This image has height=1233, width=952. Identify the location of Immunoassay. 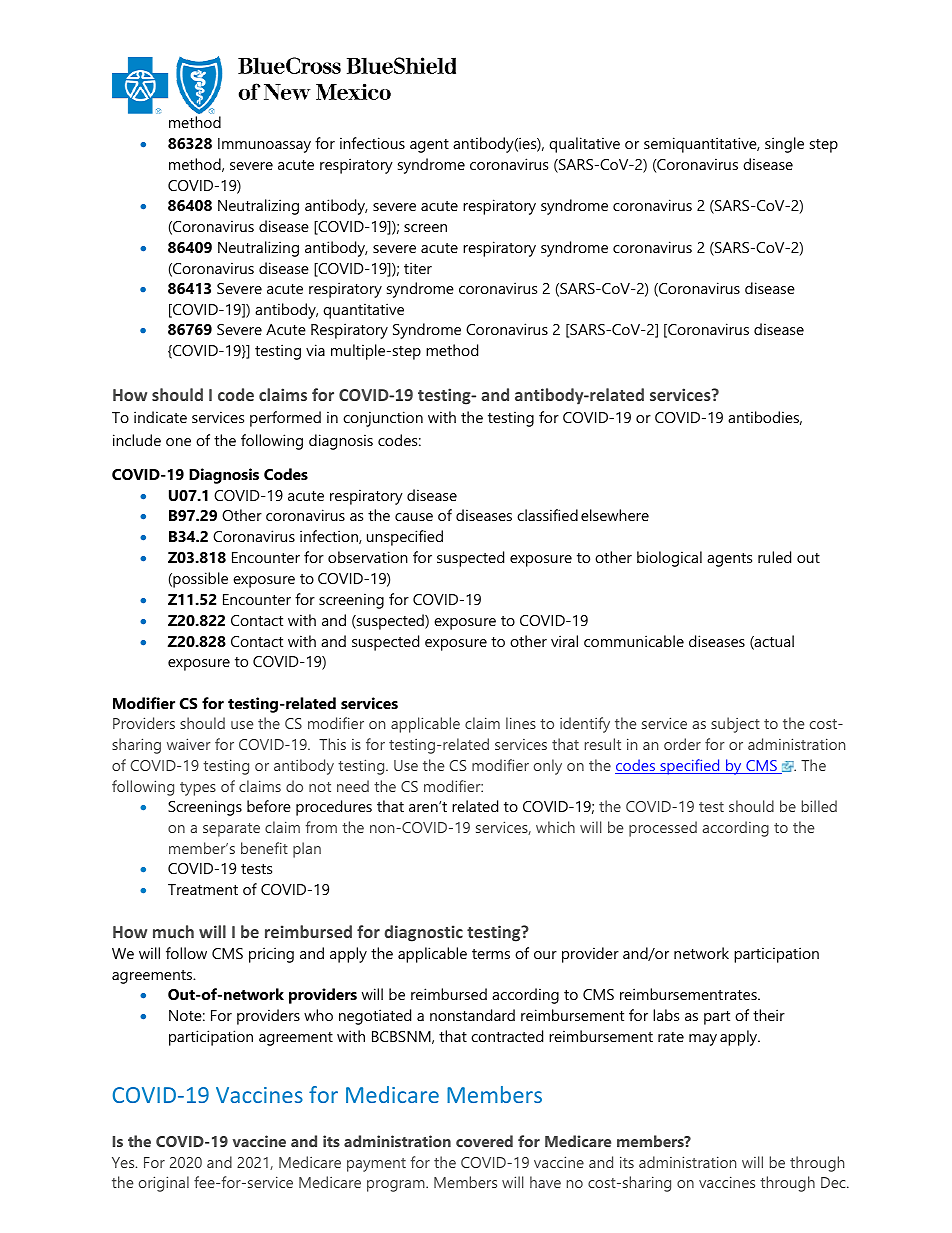
(264, 145).
